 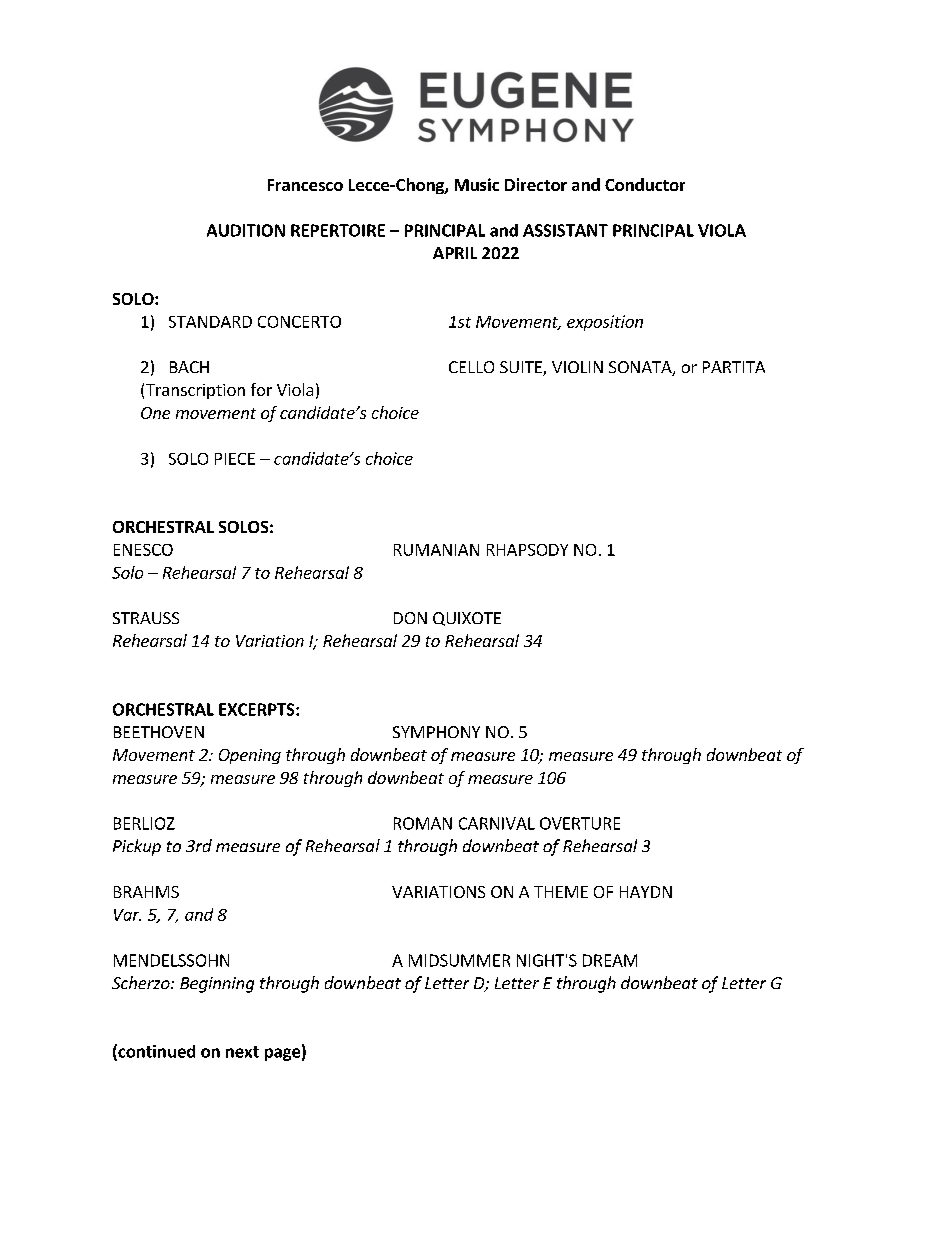 I want to click on STRAUSS, so click(x=146, y=618).
